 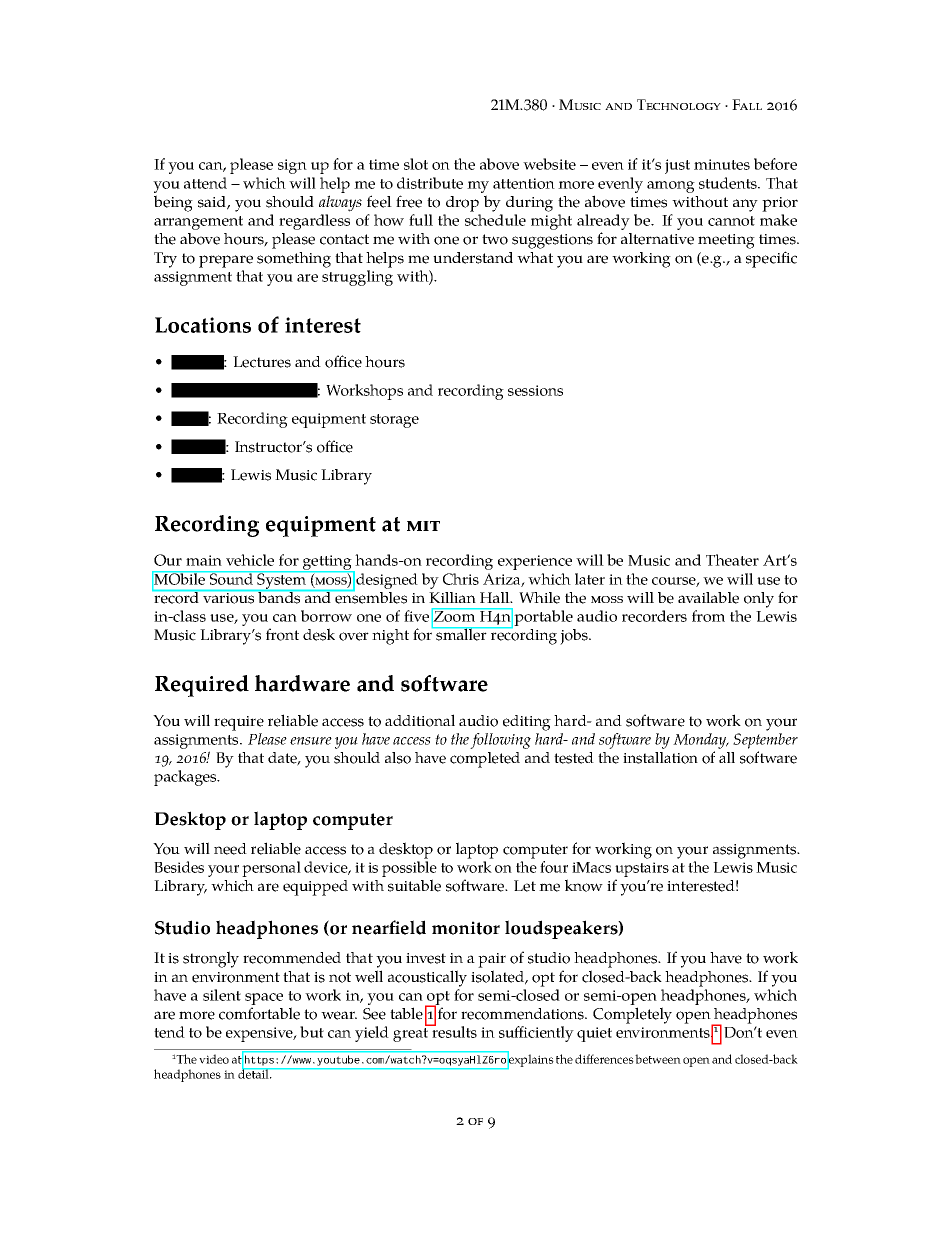 What do you see at coordinates (394, 421) in the screenshot?
I see `storage` at bounding box center [394, 421].
